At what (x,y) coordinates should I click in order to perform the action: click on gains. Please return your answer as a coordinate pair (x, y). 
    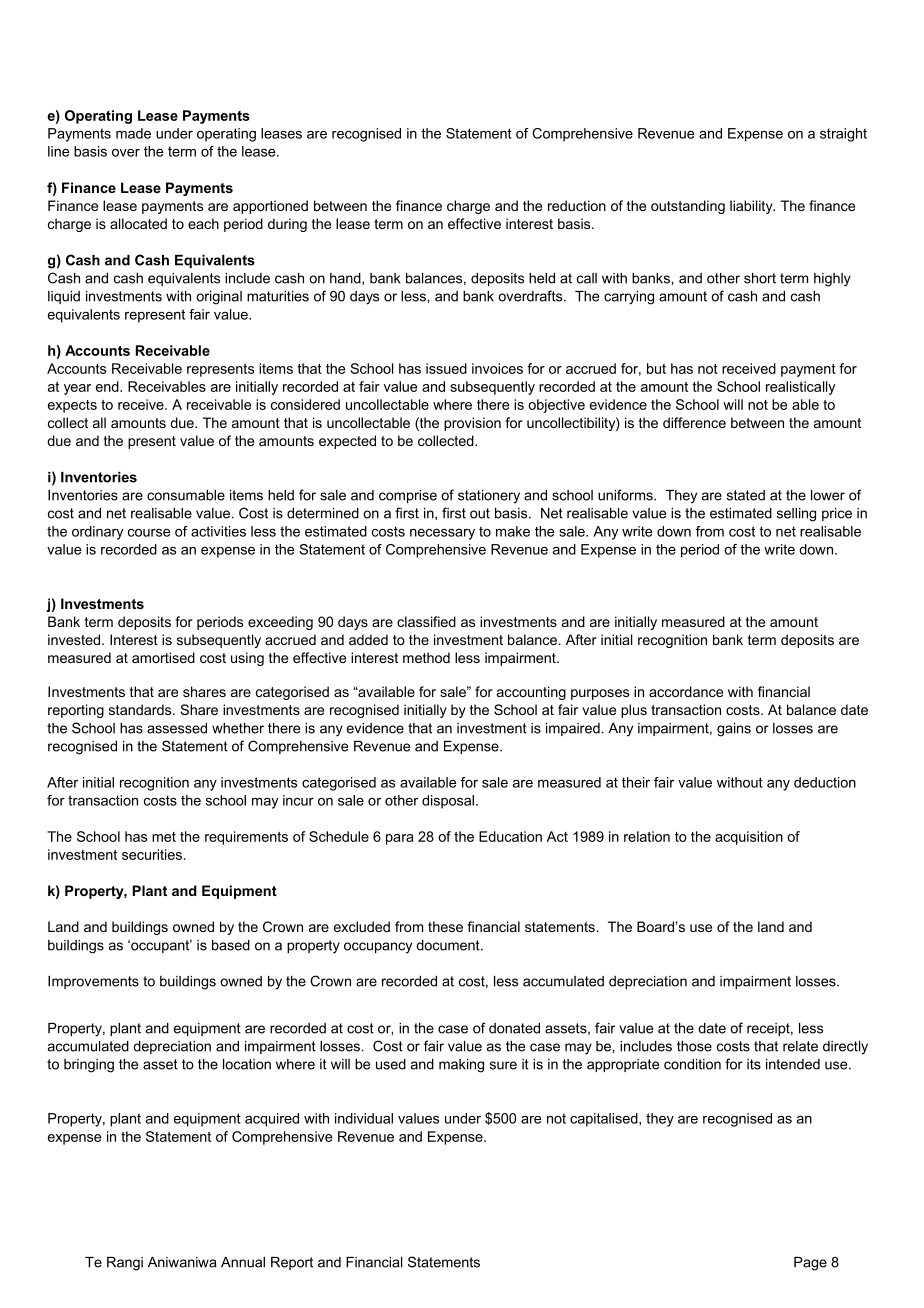
    Looking at the image, I should click on (734, 730).
